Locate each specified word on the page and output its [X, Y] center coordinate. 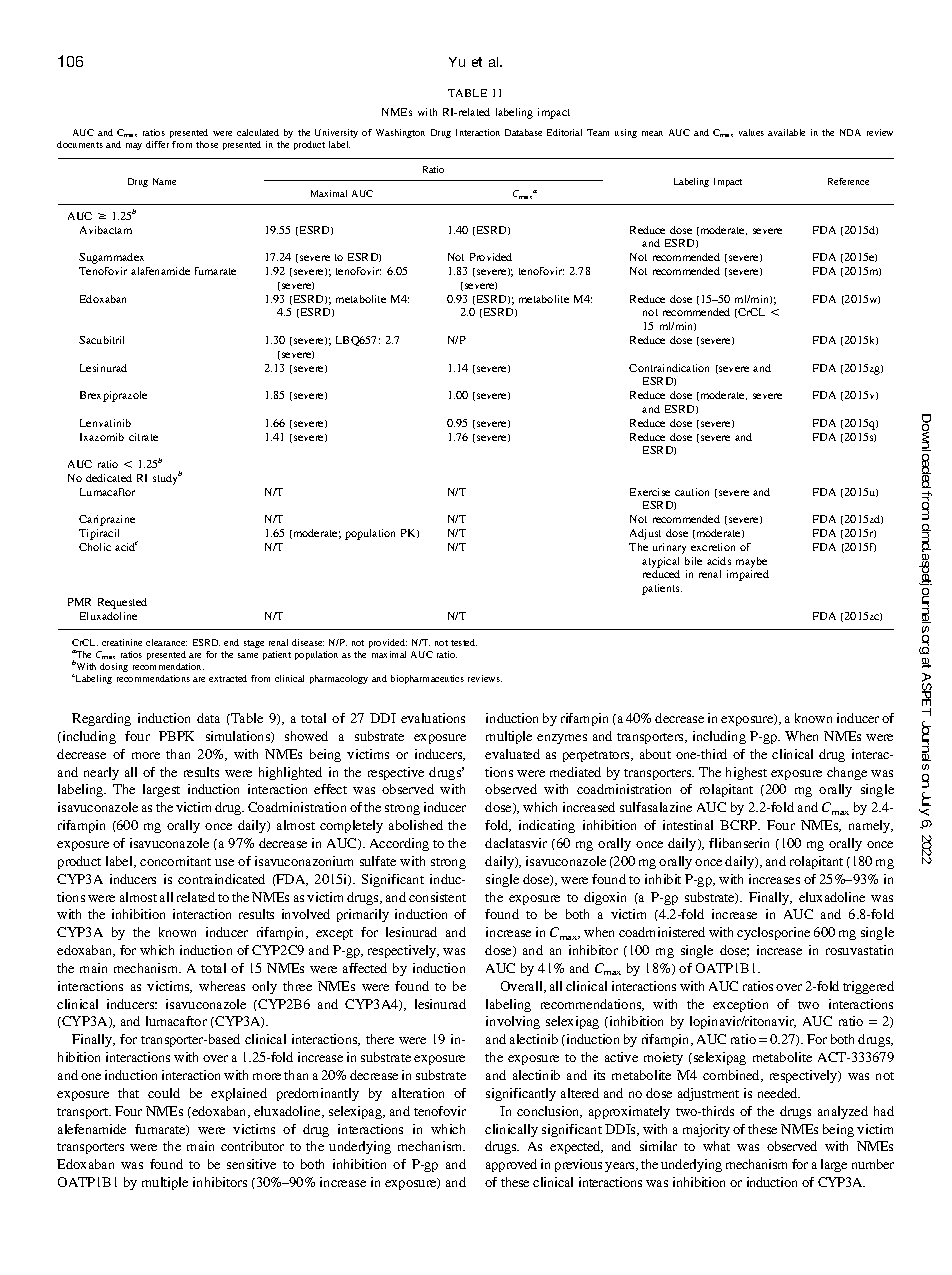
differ [157, 144]
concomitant [175, 861]
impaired [748, 575]
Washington [400, 133]
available [786, 132]
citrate [143, 437]
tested [464, 642]
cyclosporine [773, 933]
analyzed [843, 1112]
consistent [437, 897]
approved [511, 1165]
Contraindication [669, 368]
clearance [166, 642]
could [164, 1093]
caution [692, 492]
